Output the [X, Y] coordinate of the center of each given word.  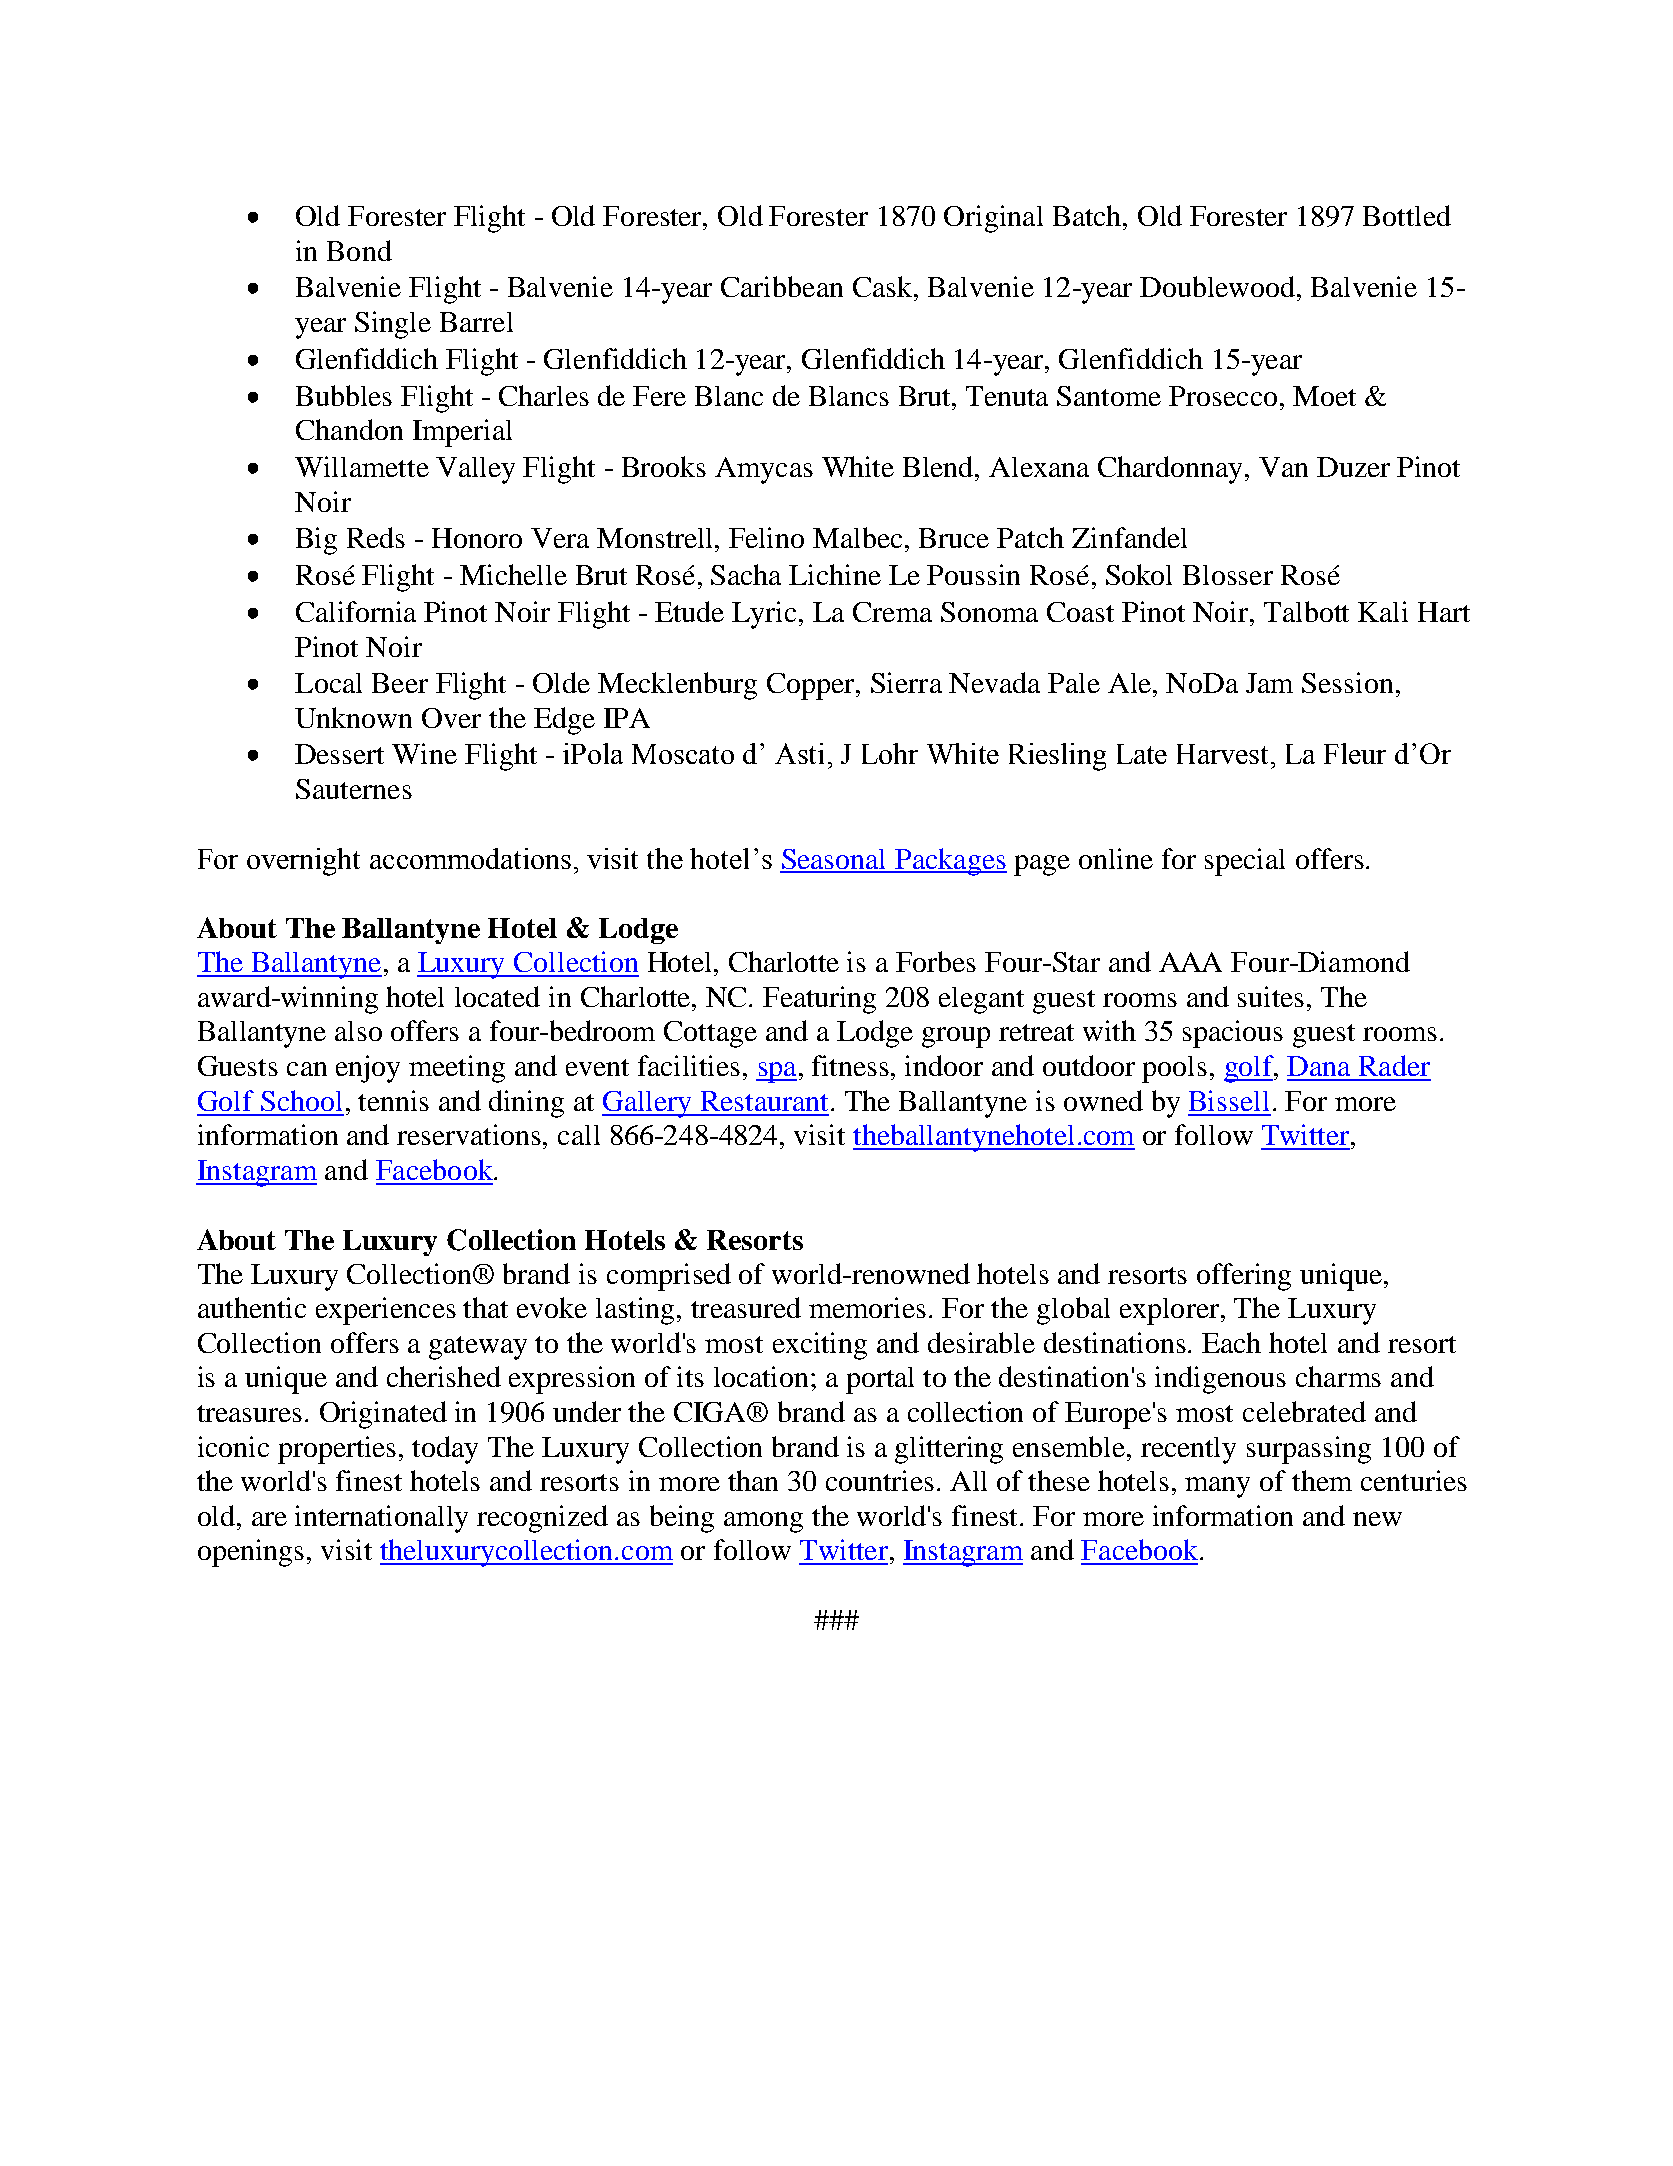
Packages [950, 862]
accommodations [470, 858]
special [1245, 862]
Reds [376, 537]
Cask [884, 286]
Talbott [1306, 611]
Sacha [746, 574]
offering [1244, 1277]
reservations [470, 1134]
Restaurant [764, 1101]
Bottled [1407, 215]
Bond [359, 250]
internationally [381, 1519]
